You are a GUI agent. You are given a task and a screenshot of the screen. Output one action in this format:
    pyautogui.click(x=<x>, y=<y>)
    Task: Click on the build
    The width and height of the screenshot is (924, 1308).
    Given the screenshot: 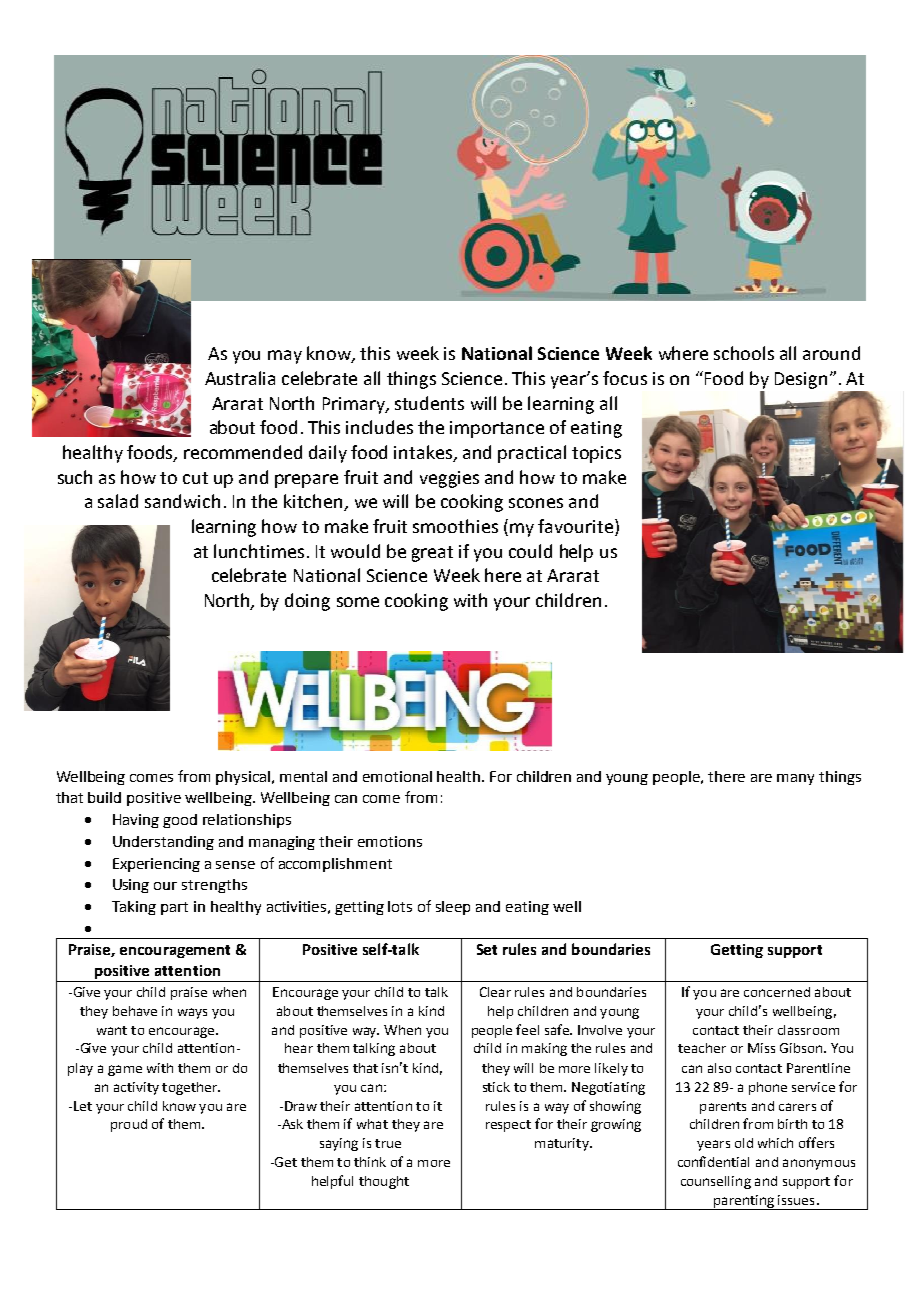 What is the action you would take?
    pyautogui.click(x=104, y=797)
